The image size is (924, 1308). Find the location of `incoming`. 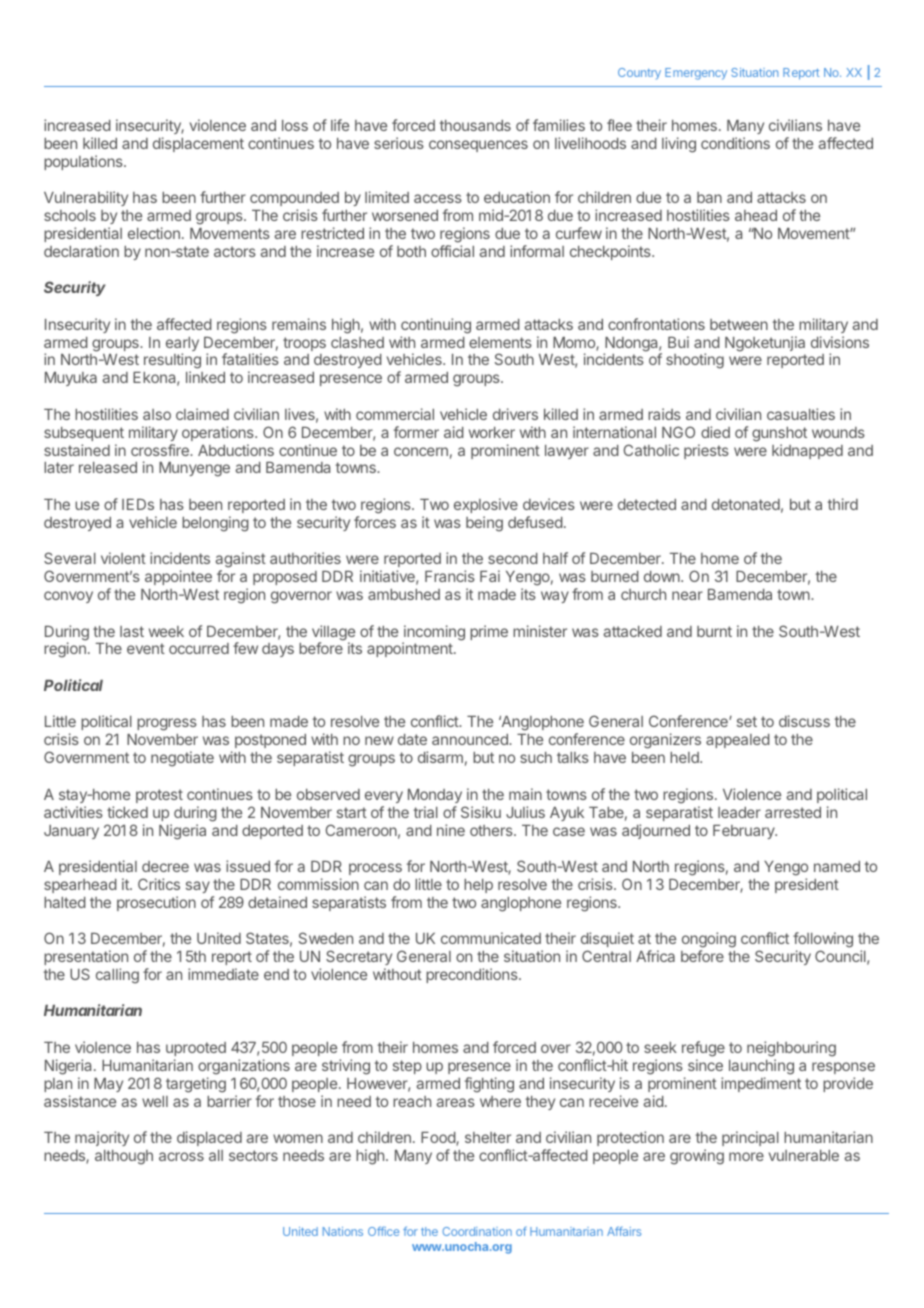

incoming is located at coordinates (433, 634).
